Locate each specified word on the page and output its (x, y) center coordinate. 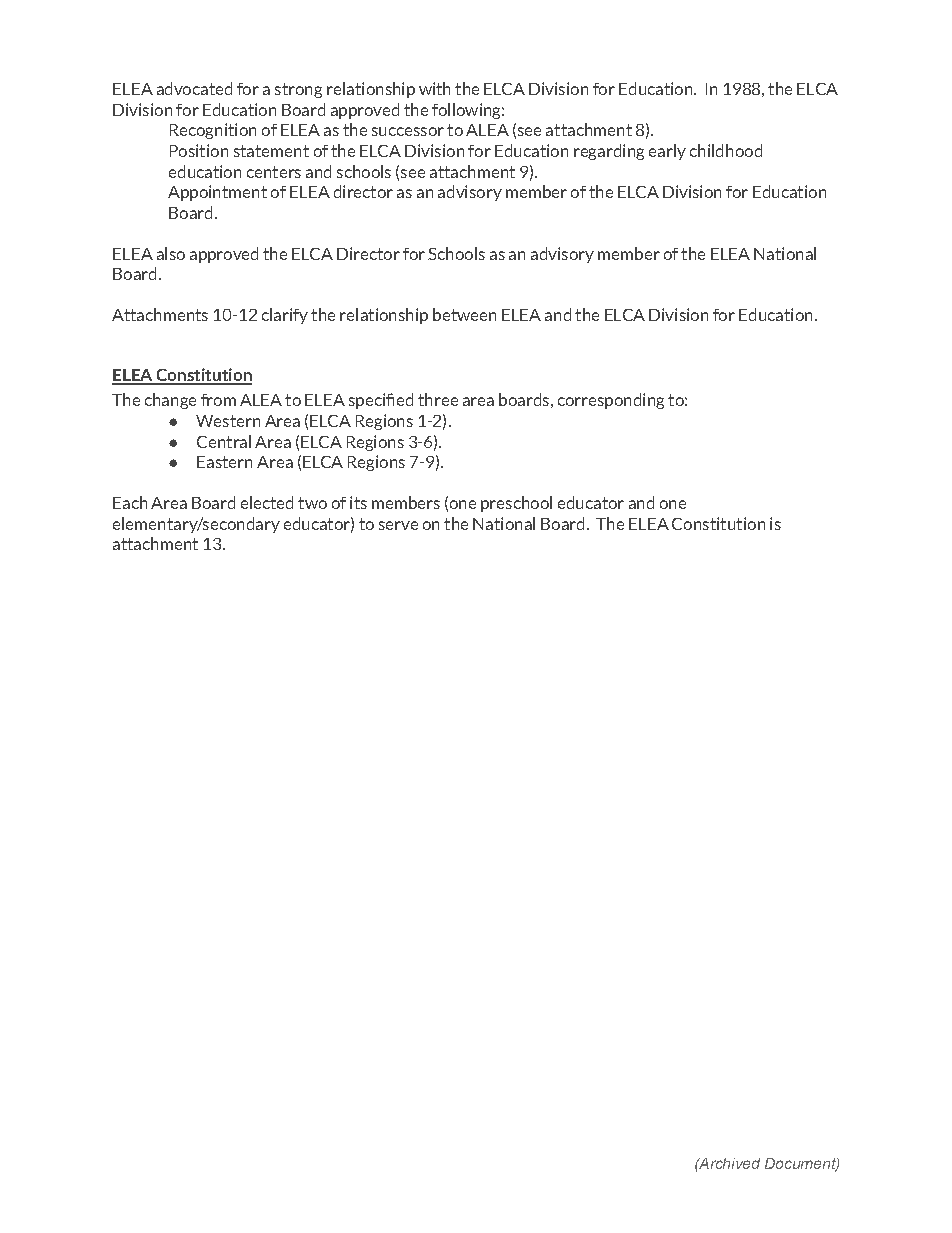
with (434, 88)
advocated (194, 88)
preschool (516, 504)
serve (398, 525)
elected (267, 502)
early (667, 152)
